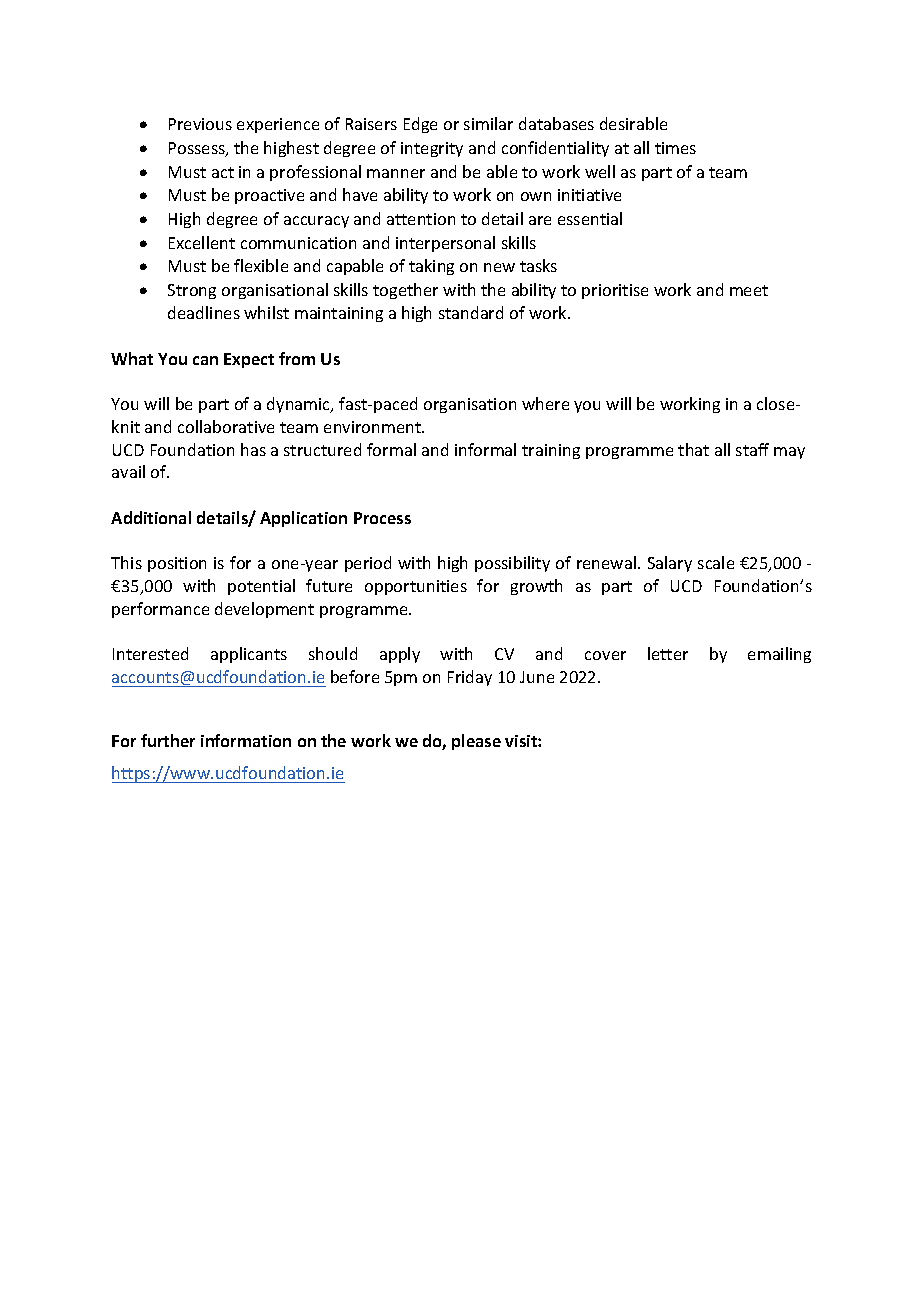 The image size is (924, 1308). What do you see at coordinates (204, 312) in the screenshot?
I see `deadlines` at bounding box center [204, 312].
